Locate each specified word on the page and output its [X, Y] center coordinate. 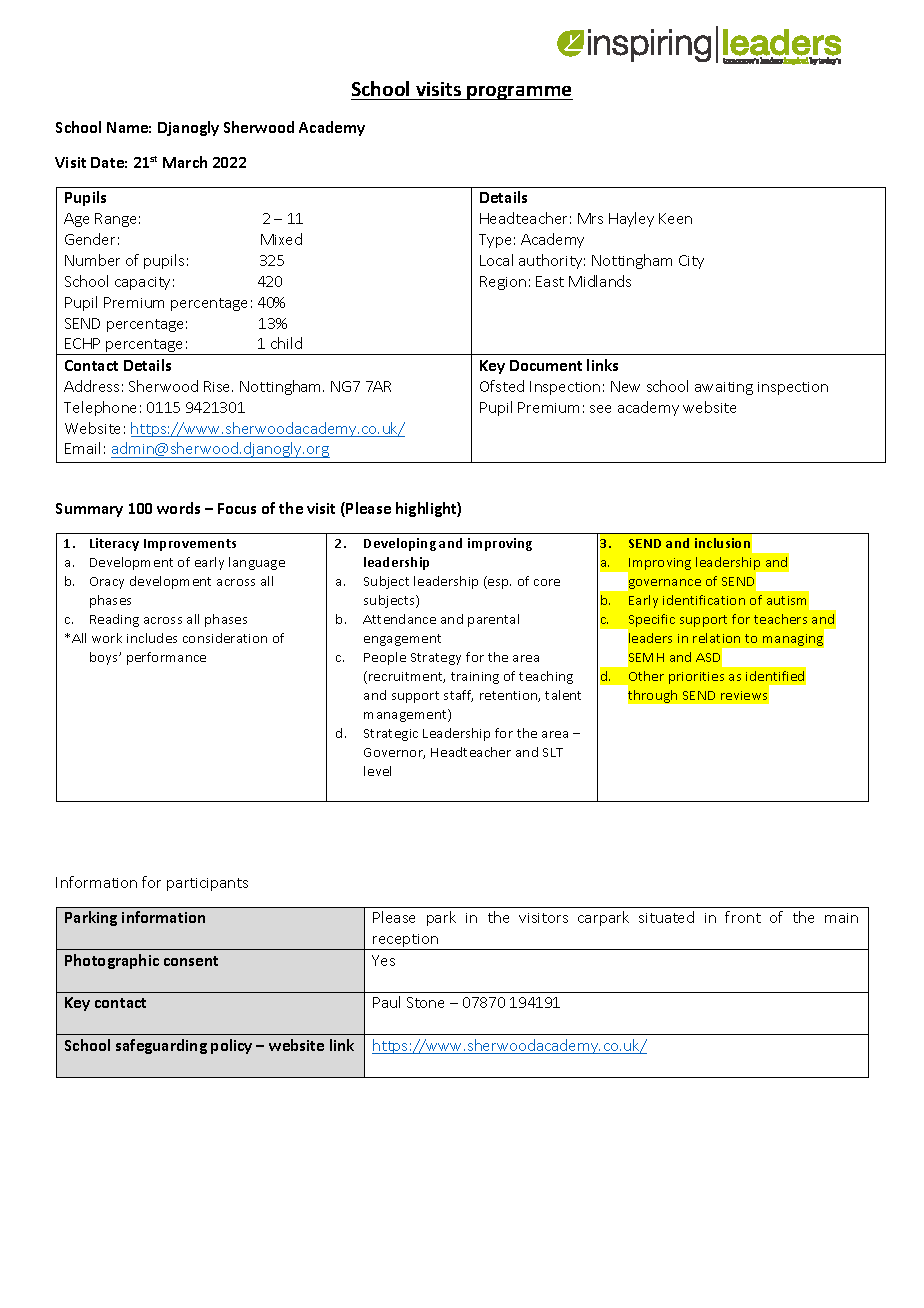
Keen [675, 218]
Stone [425, 1002]
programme [519, 93]
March [185, 162]
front [743, 917]
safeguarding [161, 1046]
